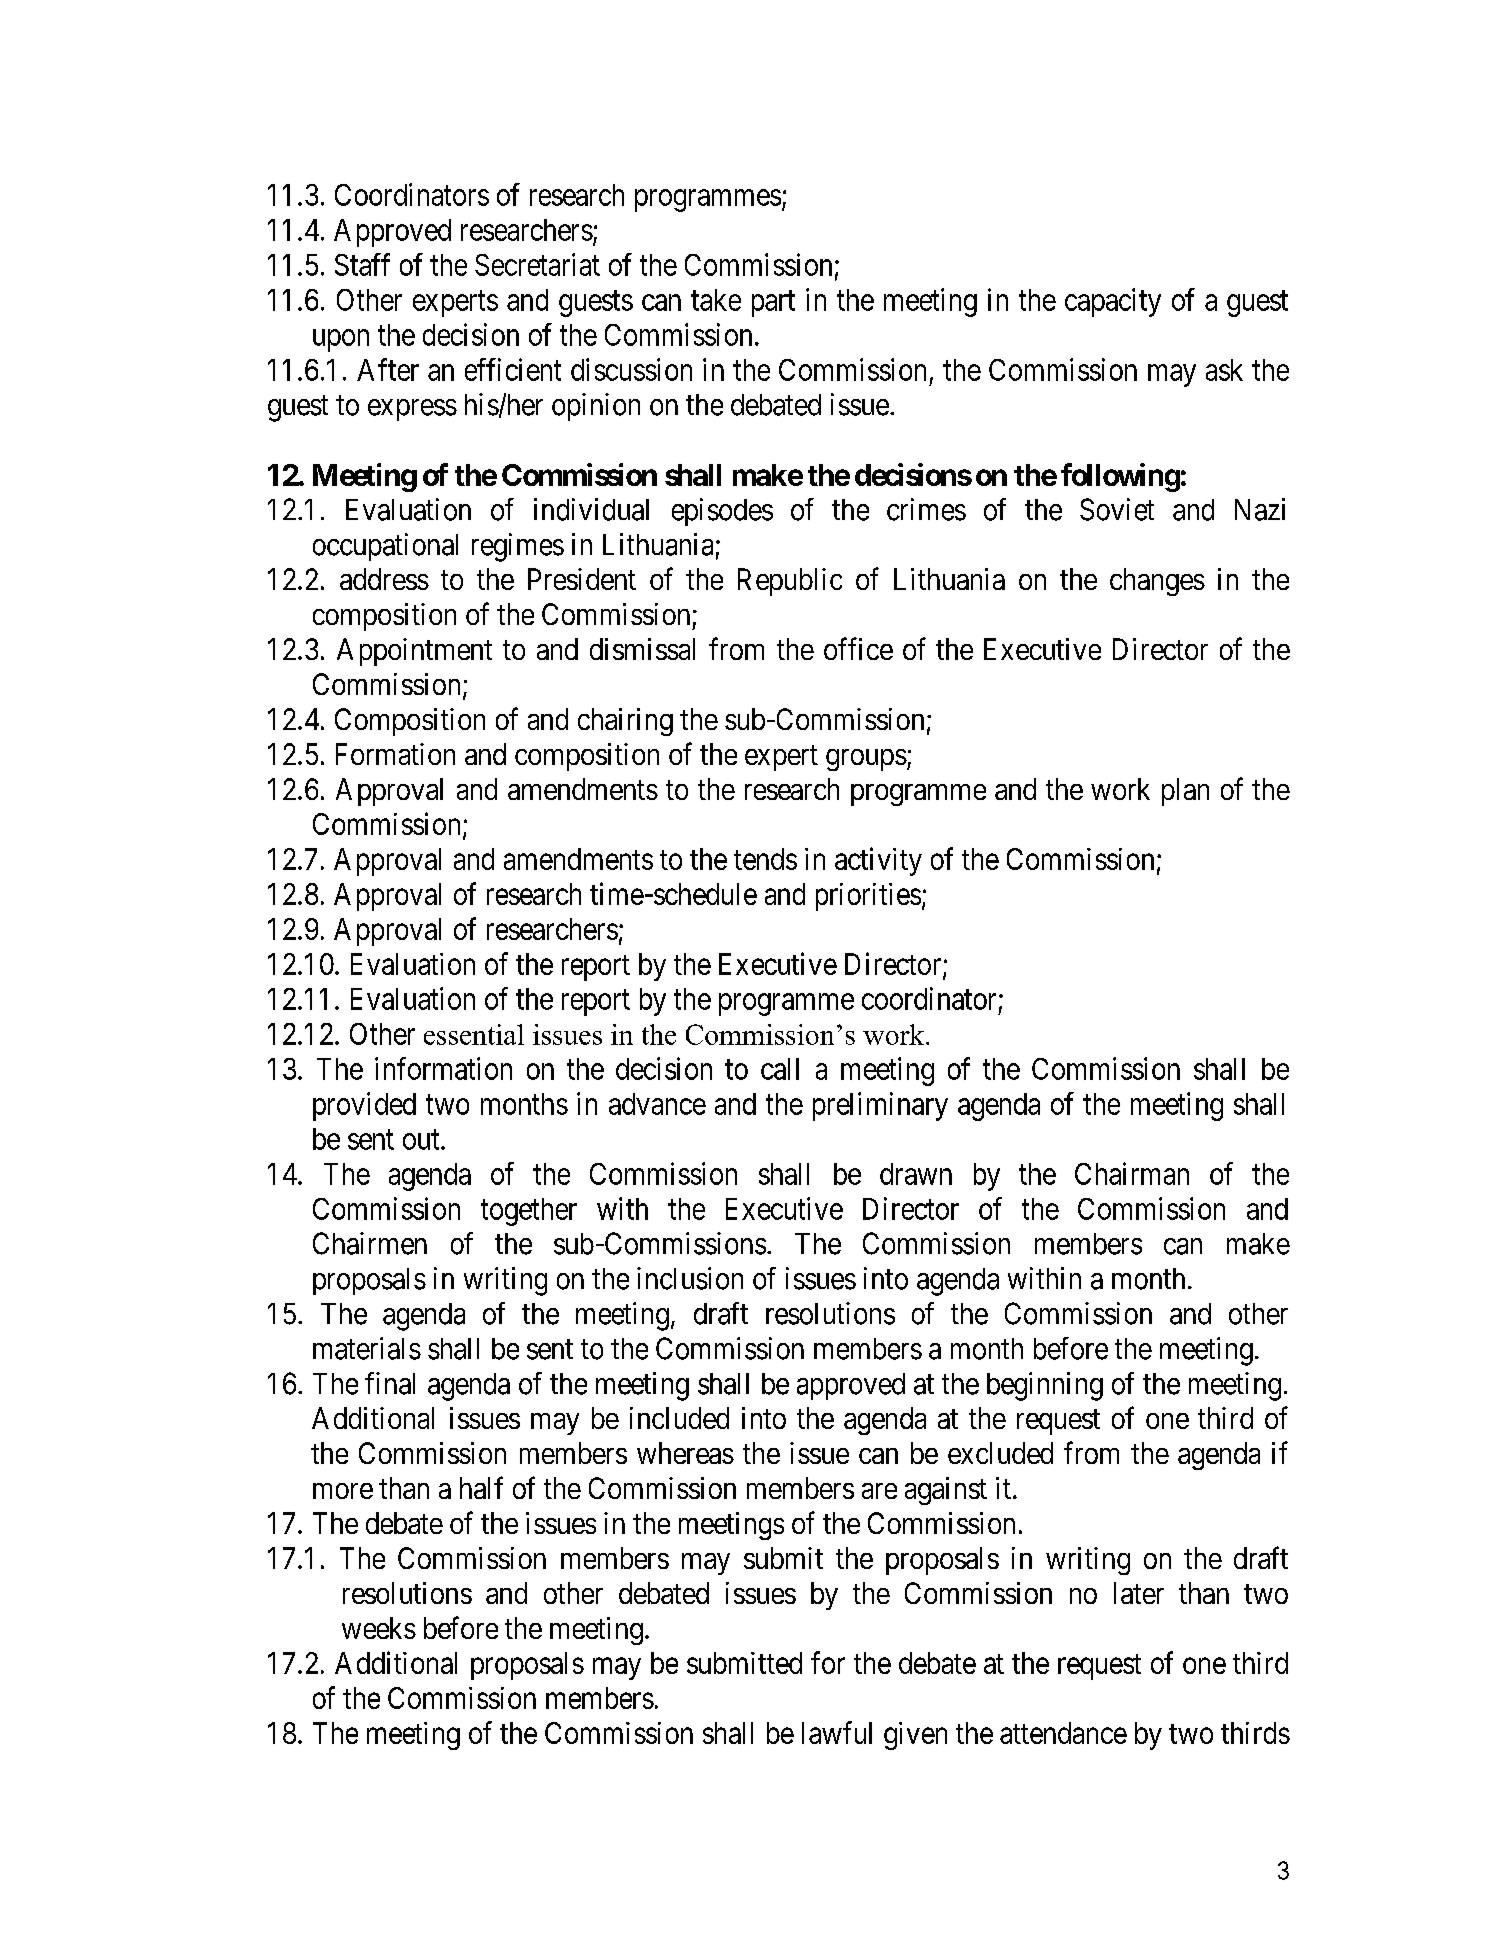  Describe the element at coordinates (1132, 1173) in the image. I see `Chairman` at that location.
